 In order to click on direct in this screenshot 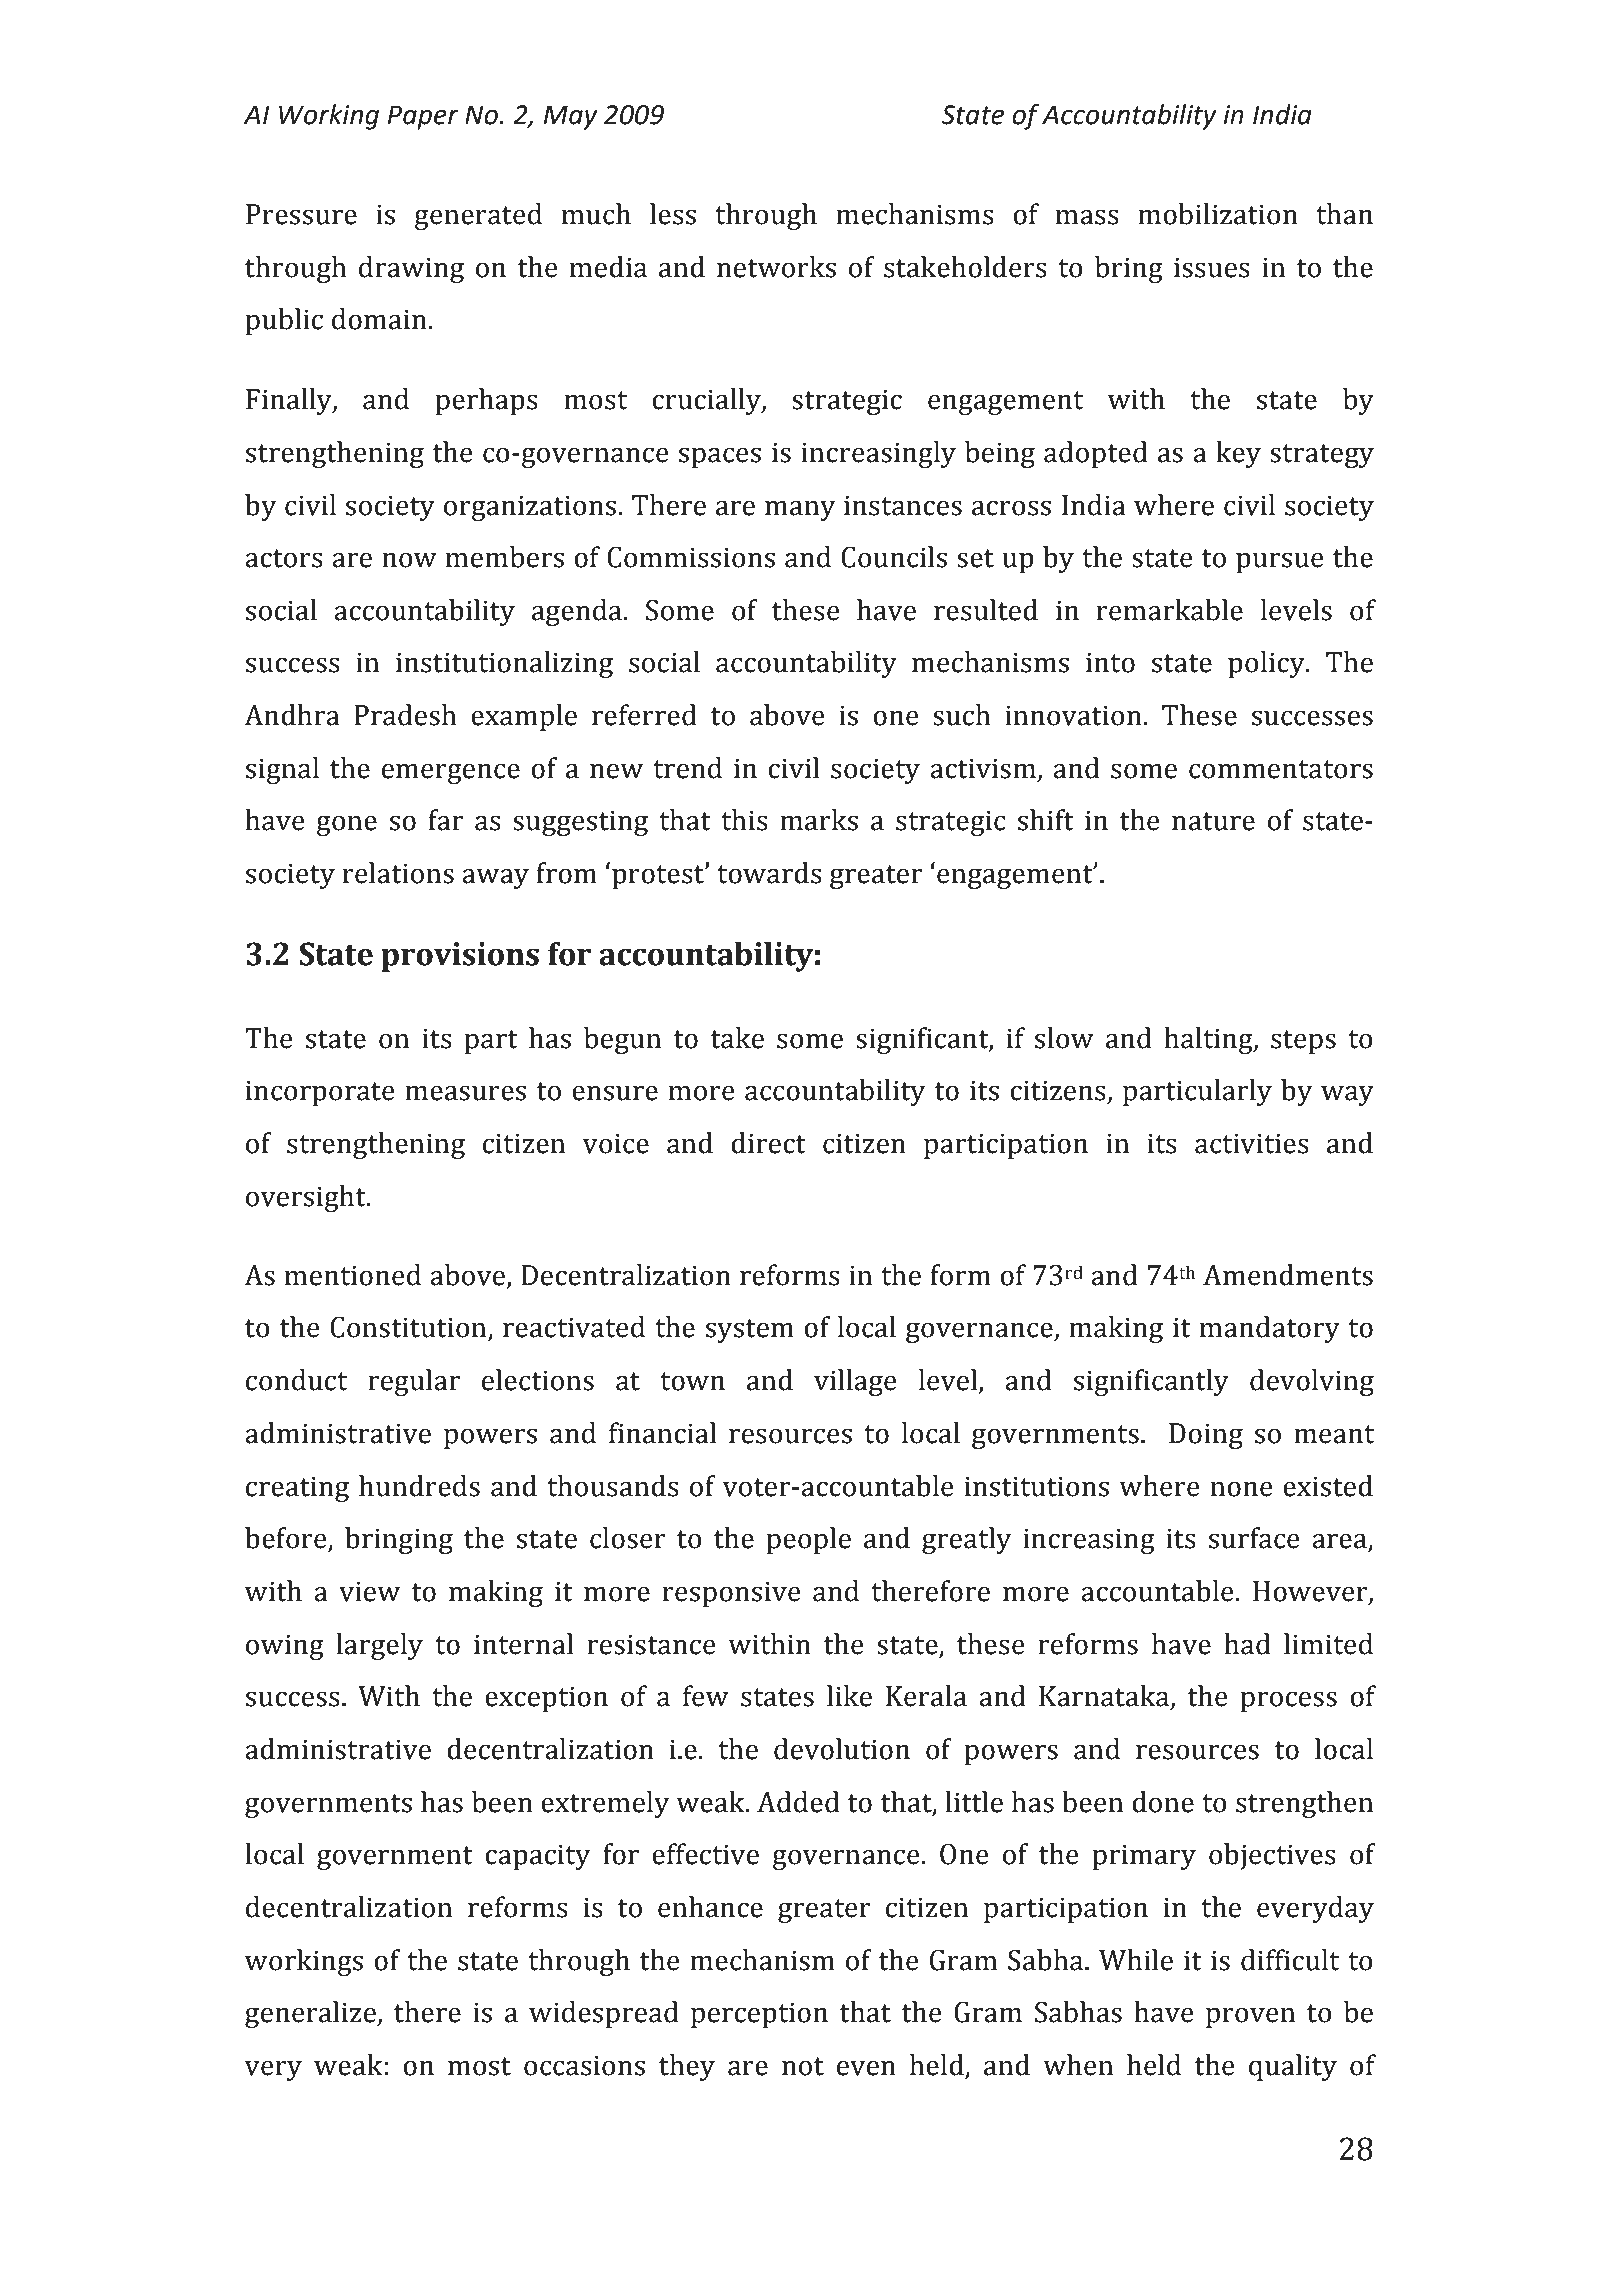, I will do `click(768, 1143)`.
